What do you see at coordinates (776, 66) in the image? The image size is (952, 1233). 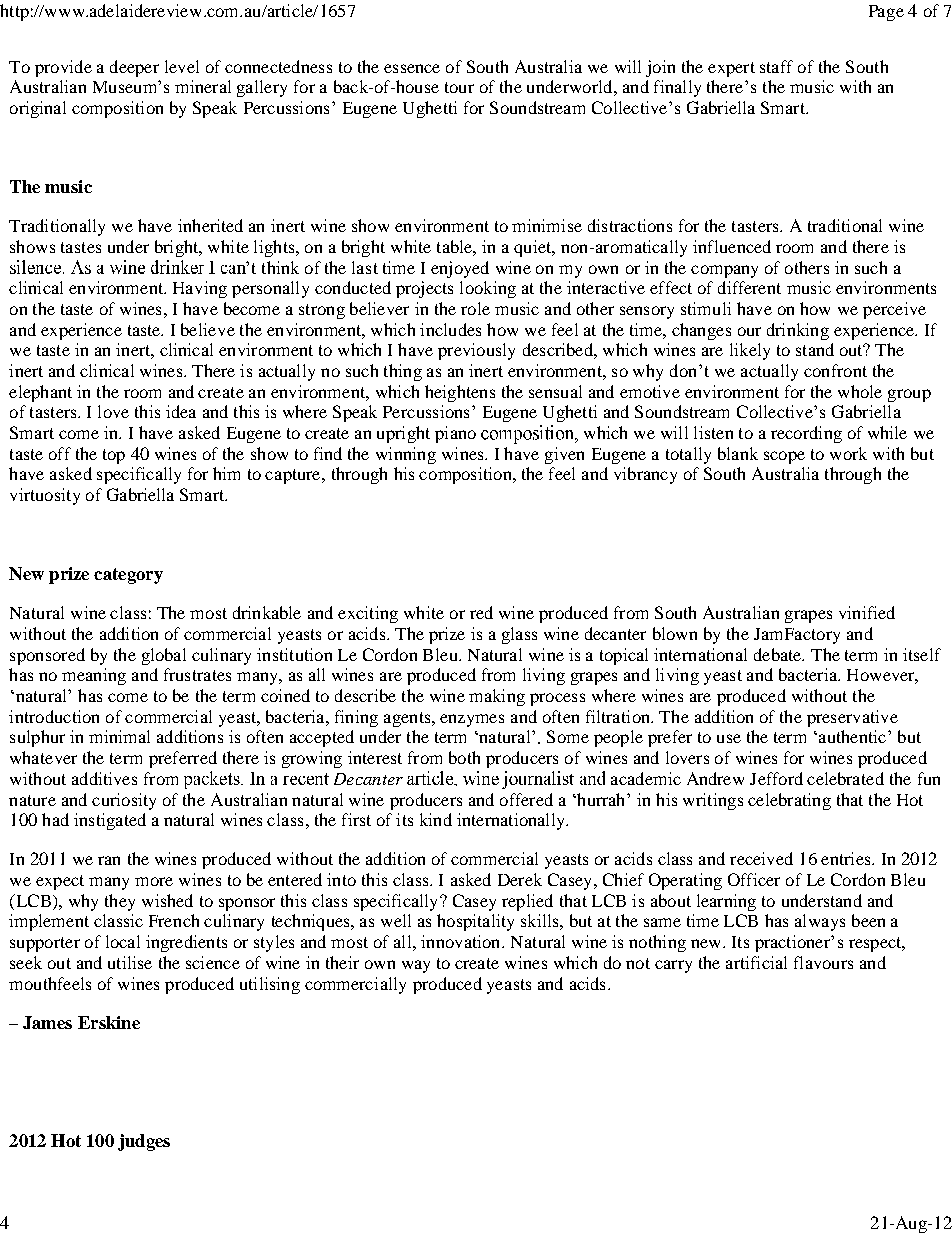 I see `staff` at bounding box center [776, 66].
